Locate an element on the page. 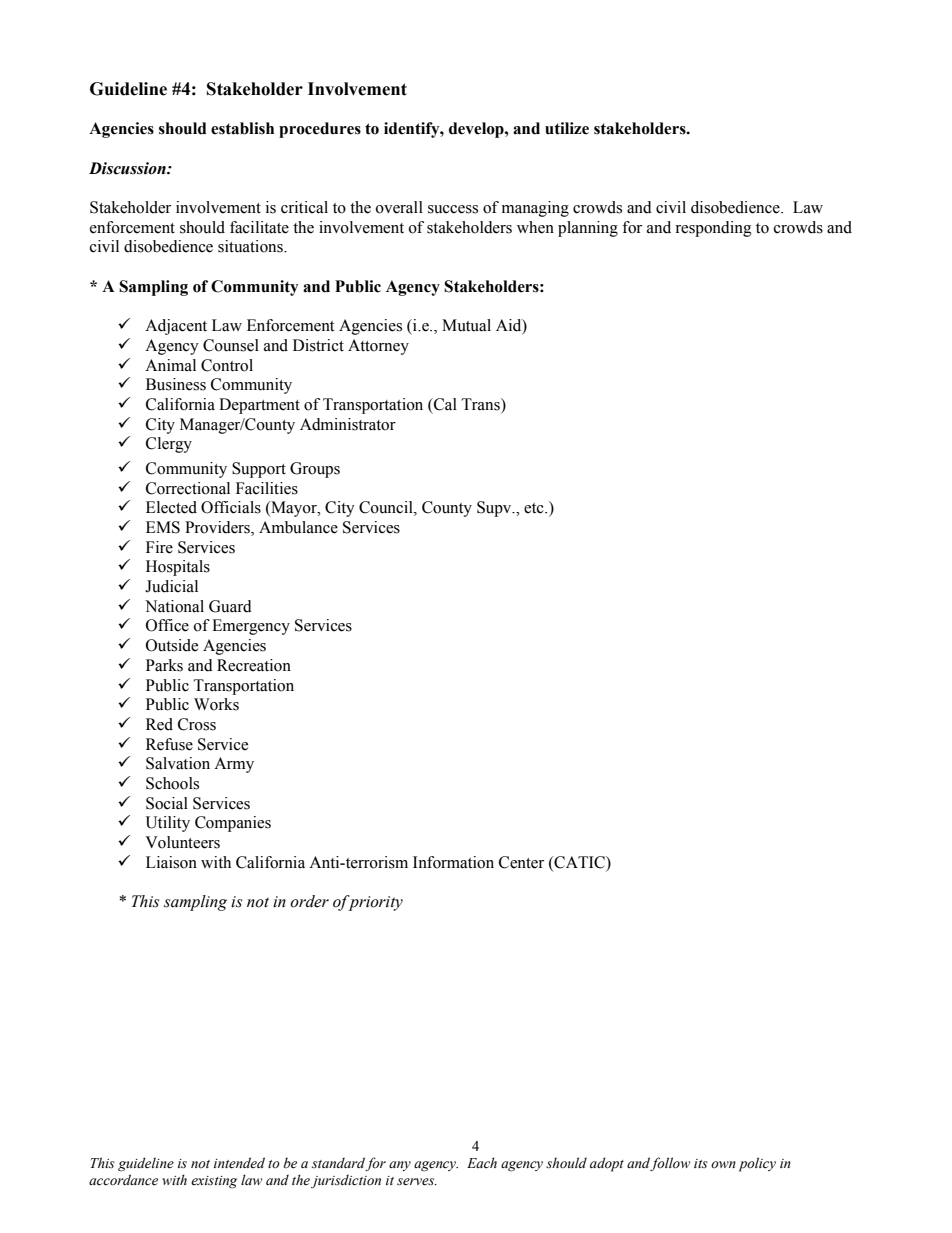 The width and height of the page is (952, 1233). Correctional is located at coordinates (188, 488).
